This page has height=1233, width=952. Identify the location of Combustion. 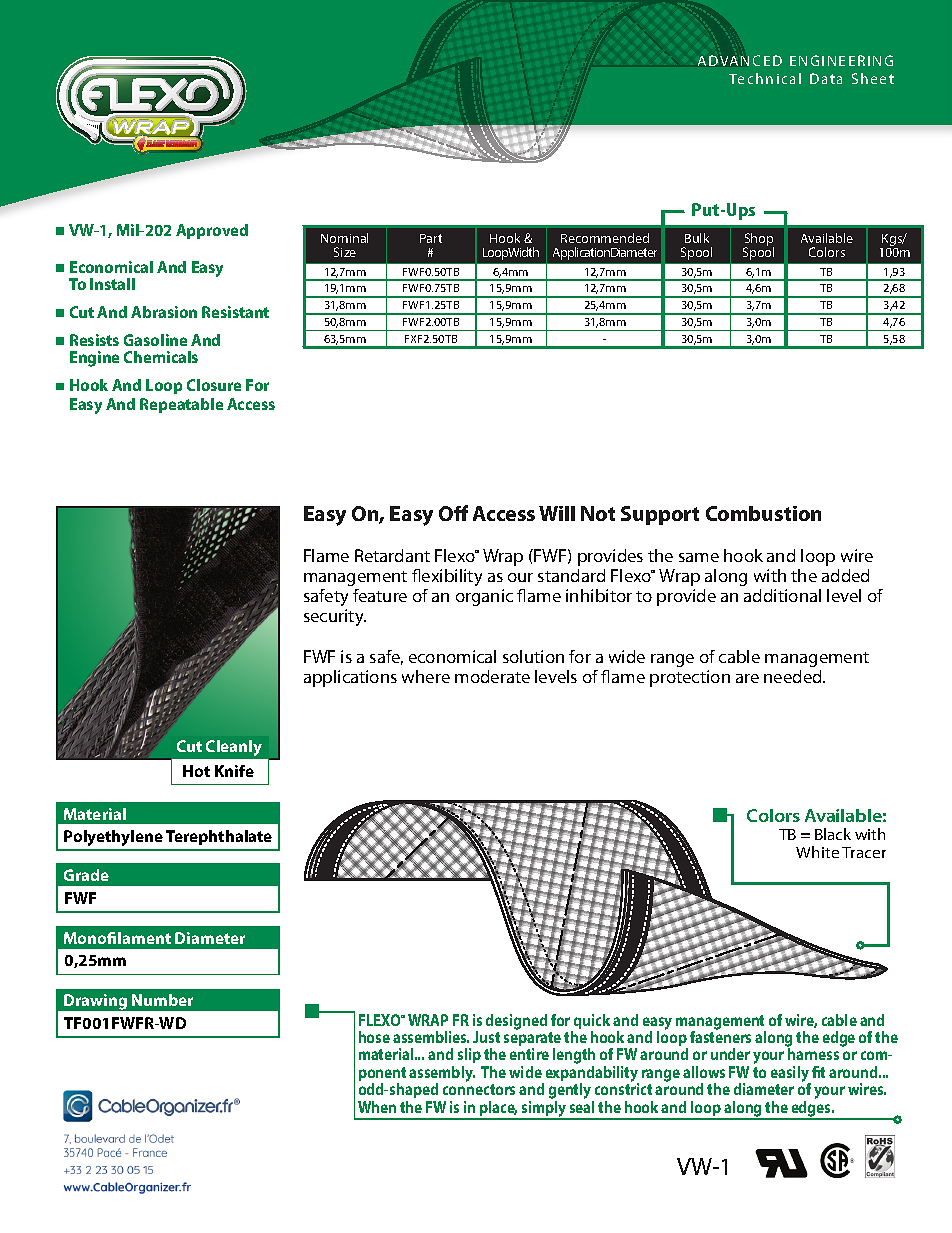
(763, 513).
